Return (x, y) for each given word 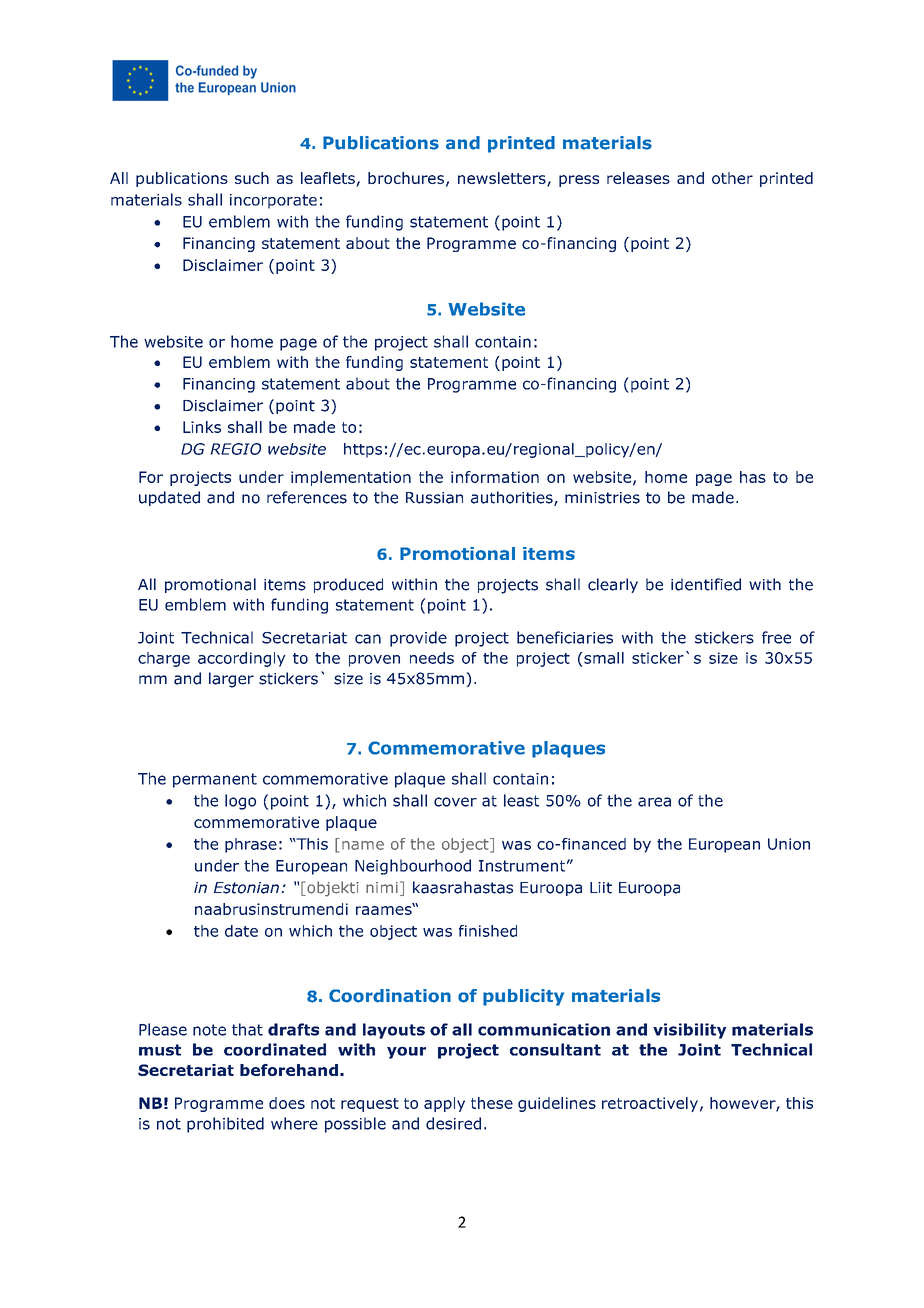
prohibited (225, 1125)
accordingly (242, 659)
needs (432, 658)
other (732, 178)
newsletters (503, 179)
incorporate (273, 201)
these (492, 1103)
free (776, 637)
